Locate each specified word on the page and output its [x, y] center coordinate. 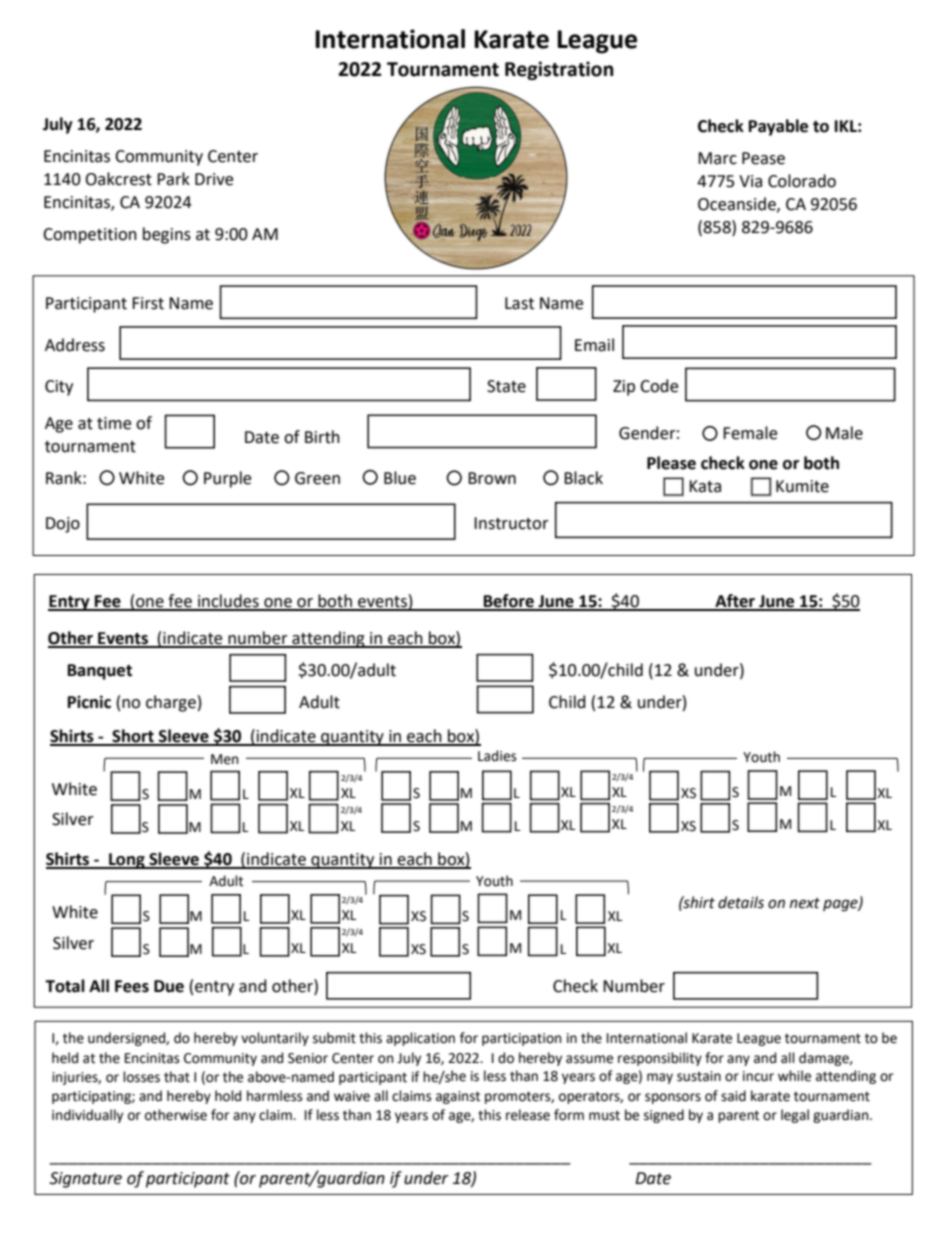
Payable [778, 127]
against [458, 1097]
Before [509, 602]
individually [87, 1116]
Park [173, 179]
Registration [559, 70]
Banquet [100, 672]
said [733, 1096]
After [735, 602]
